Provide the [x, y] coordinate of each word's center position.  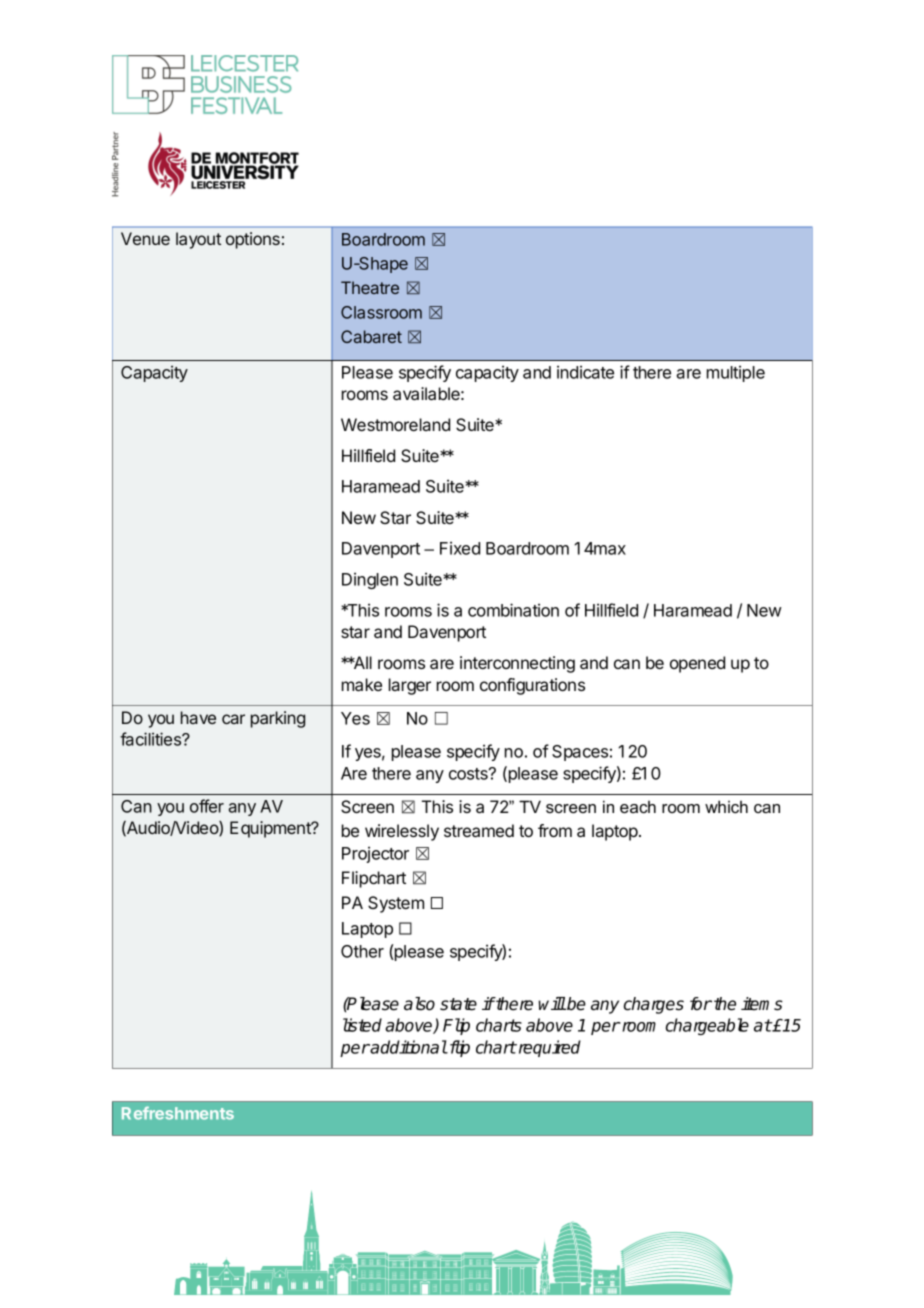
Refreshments [178, 1113]
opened [697, 664]
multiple [736, 373]
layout [198, 240]
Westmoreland [395, 424]
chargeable [707, 1026]
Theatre [370, 287]
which [726, 806]
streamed [479, 830]
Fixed [460, 548]
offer [207, 806]
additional [408, 1047]
